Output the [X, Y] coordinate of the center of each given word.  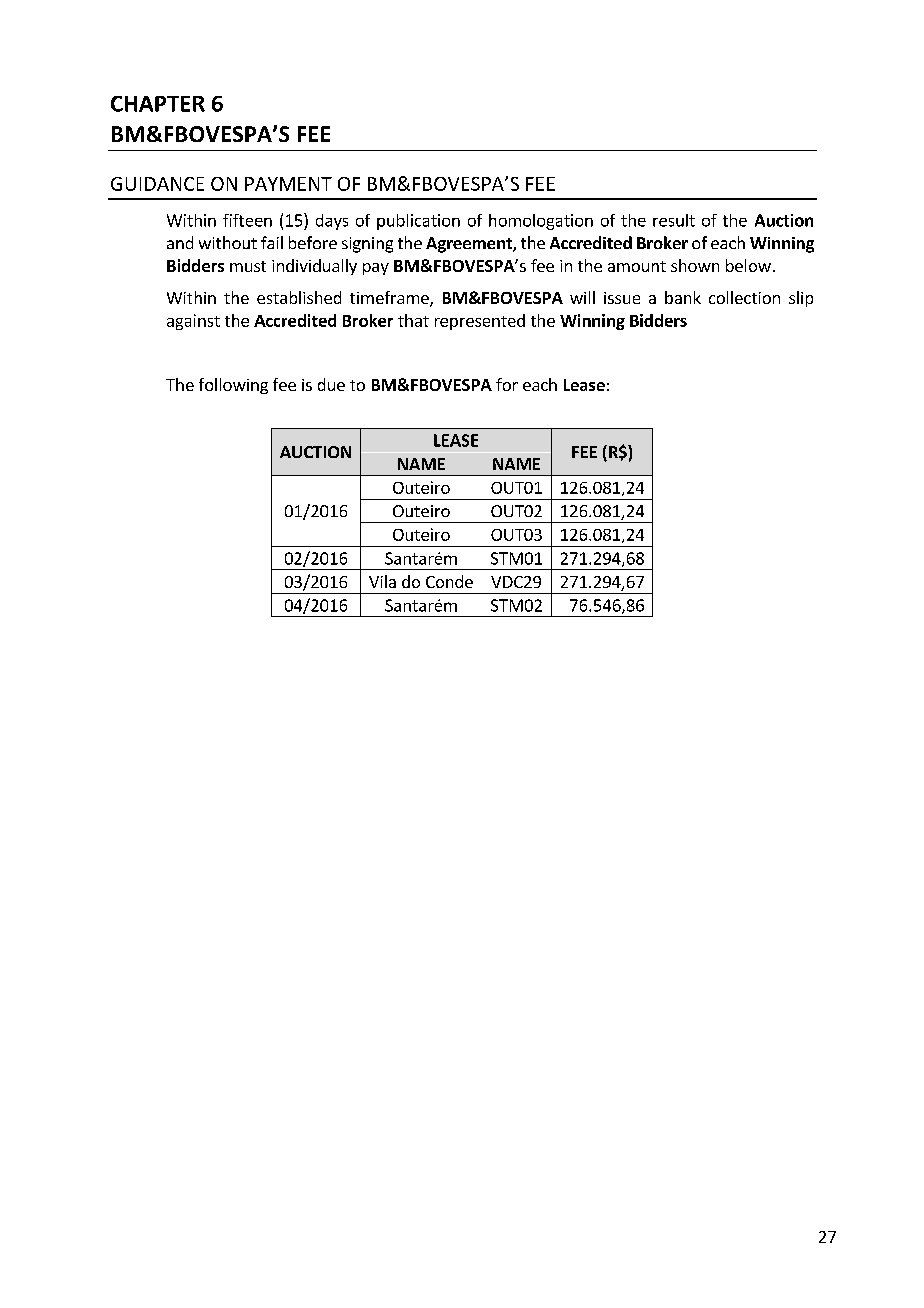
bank [683, 297]
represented [480, 322]
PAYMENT [288, 184]
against [193, 322]
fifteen [247, 220]
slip [801, 299]
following [233, 386]
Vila [382, 581]
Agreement [470, 245]
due [331, 384]
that [413, 320]
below [748, 265]
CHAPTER [158, 104]
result [674, 220]
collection [744, 297]
